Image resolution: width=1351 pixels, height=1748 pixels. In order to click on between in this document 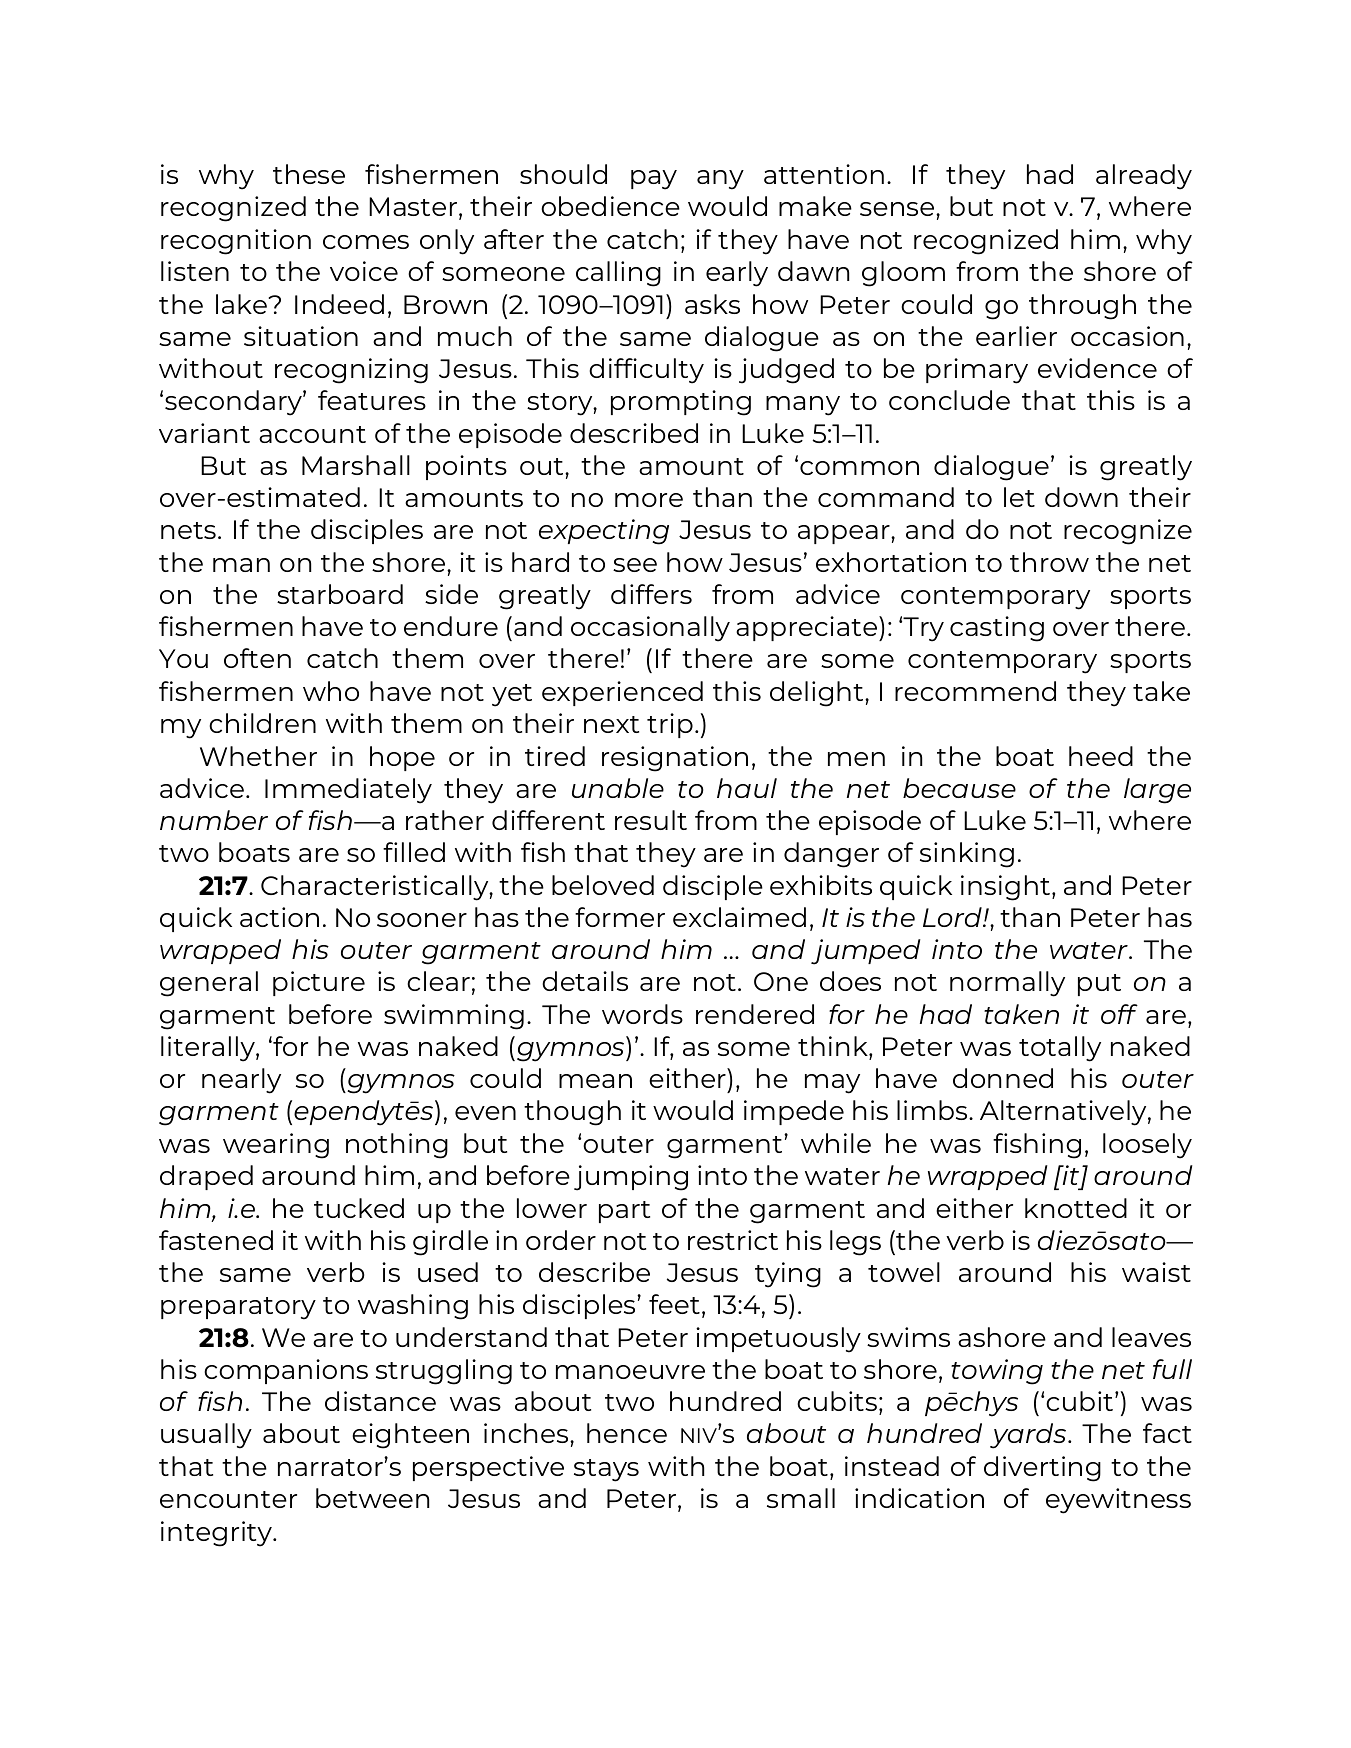, I will do `click(372, 1498)`.
